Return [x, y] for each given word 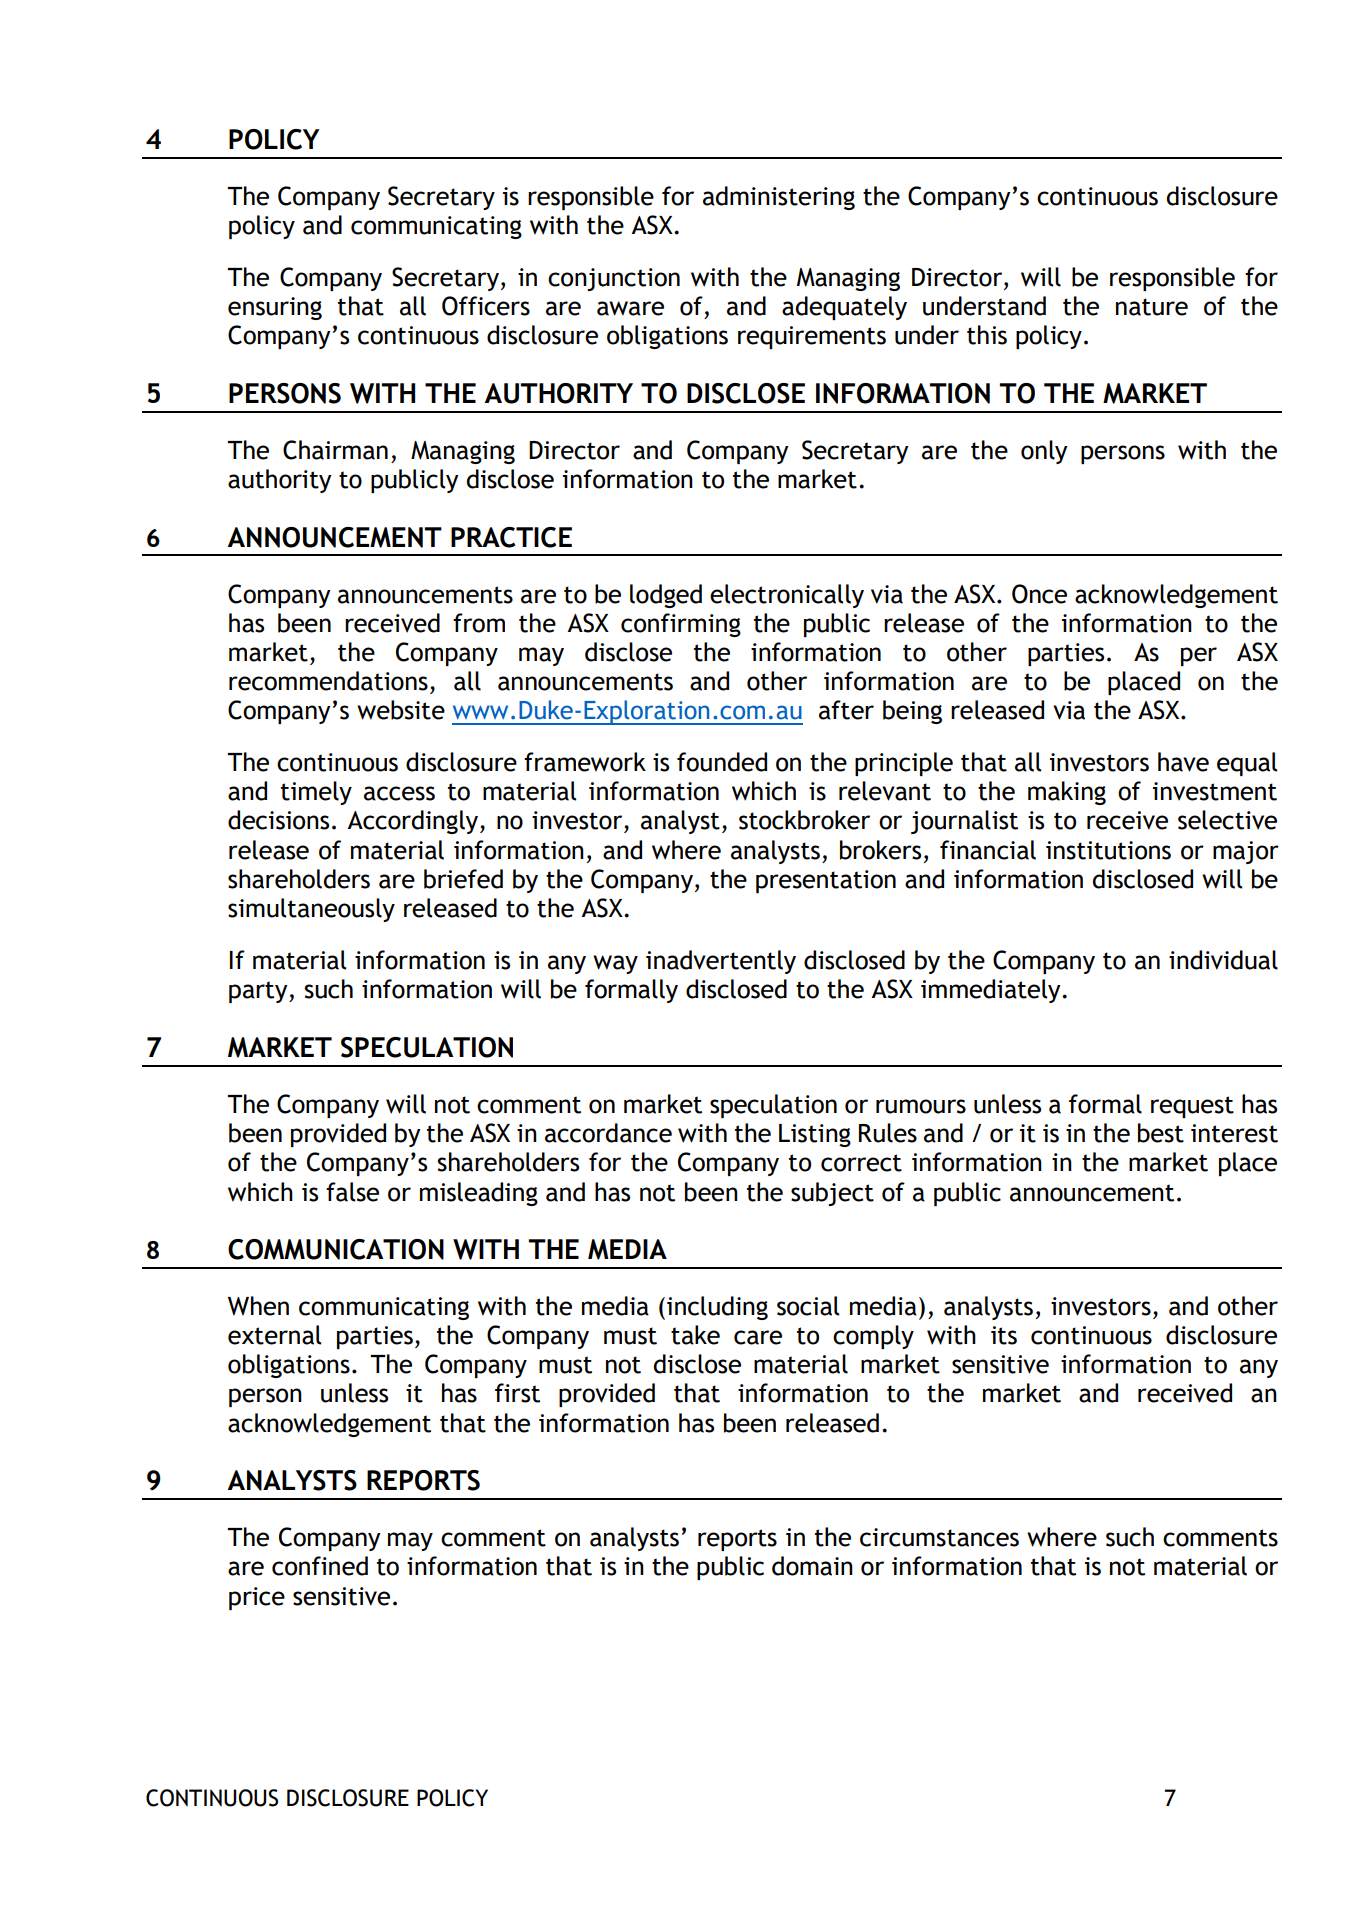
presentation [826, 881]
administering [779, 198]
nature [1152, 307]
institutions [1108, 850]
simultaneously [311, 910]
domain [812, 1566]
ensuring [275, 308]
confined [320, 1566]
